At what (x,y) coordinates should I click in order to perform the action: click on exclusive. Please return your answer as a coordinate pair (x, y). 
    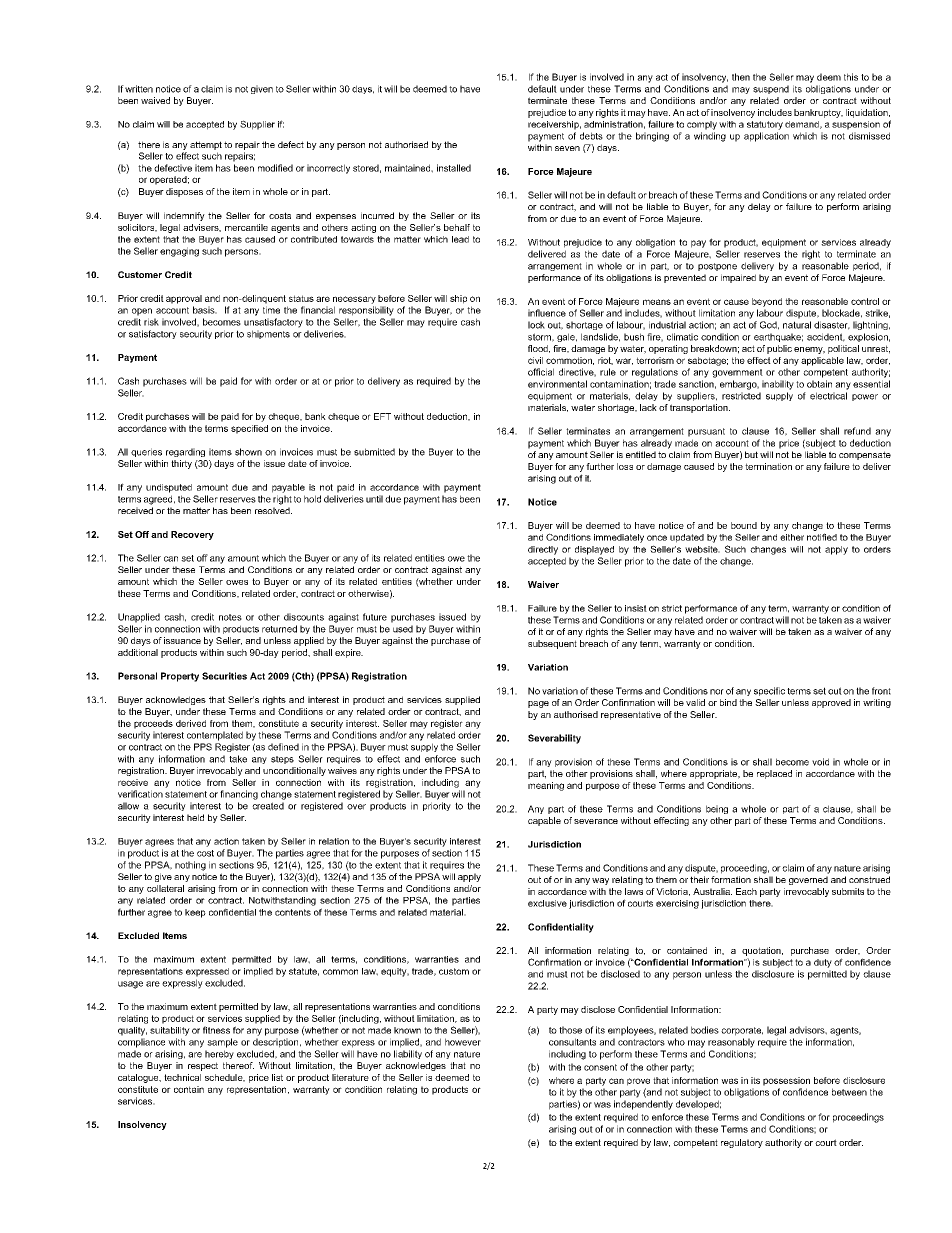
    Looking at the image, I should click on (547, 903).
